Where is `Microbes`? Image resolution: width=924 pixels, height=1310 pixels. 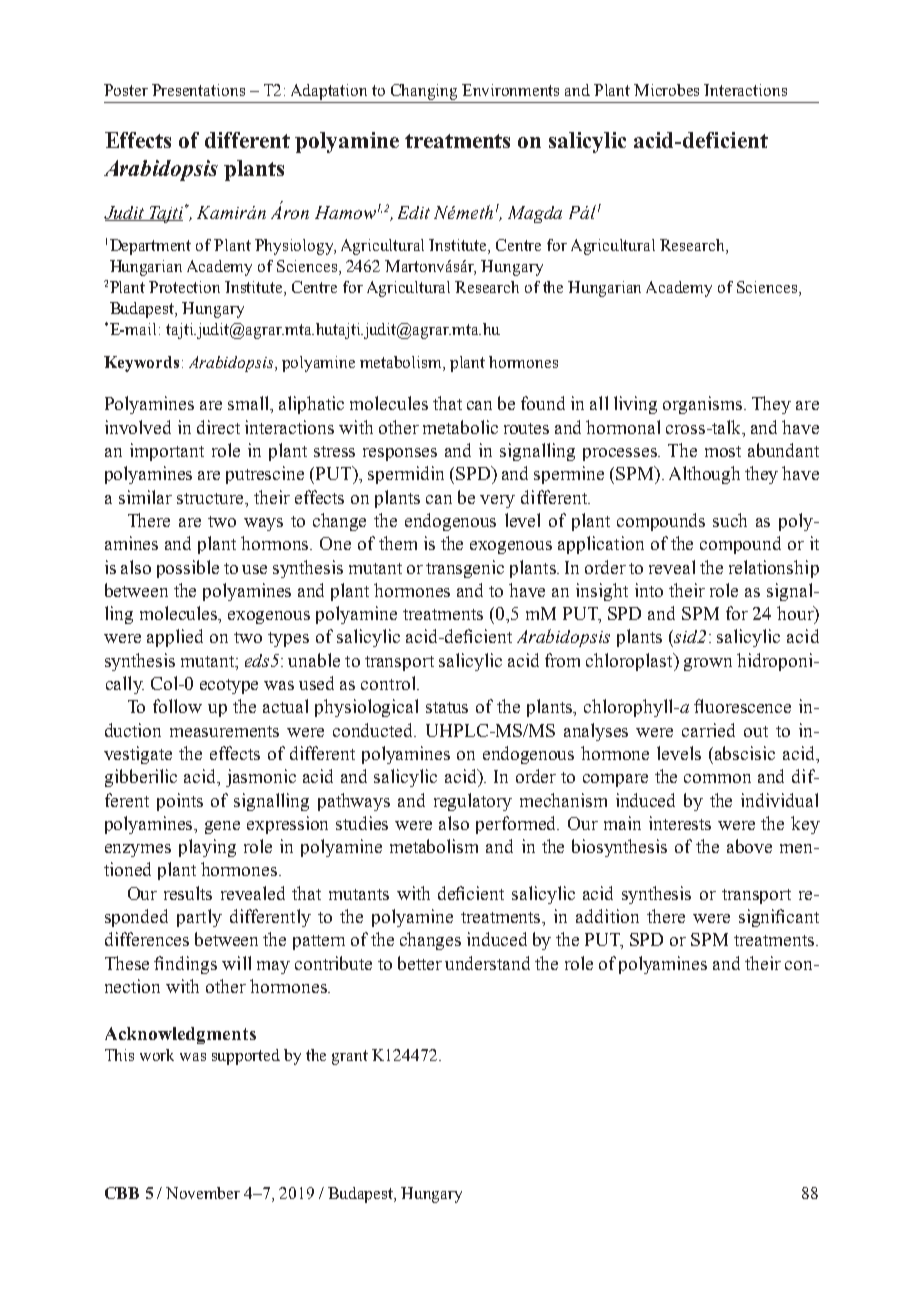
Microbes is located at coordinates (666, 90).
